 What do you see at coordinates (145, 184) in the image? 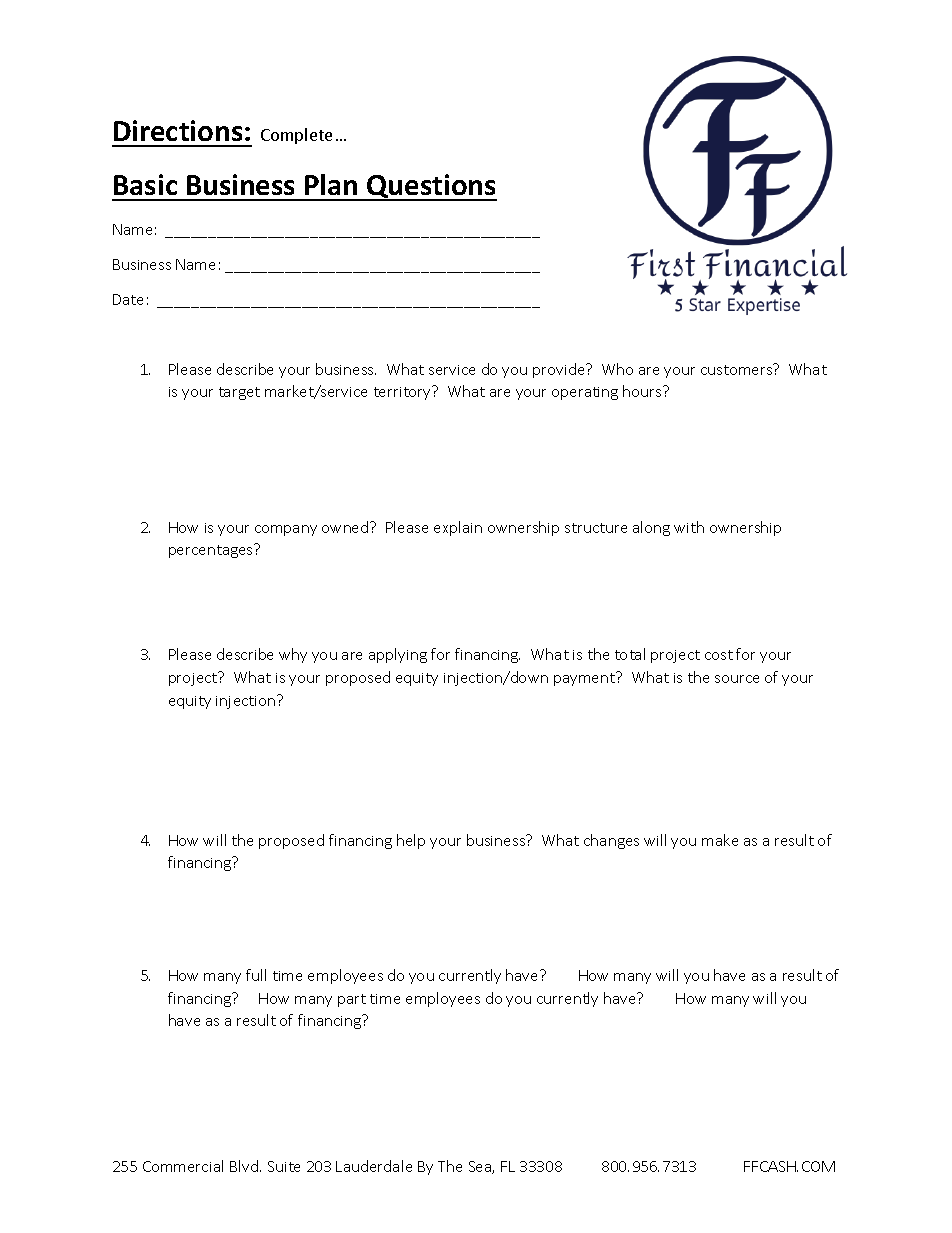
I see `Basic` at bounding box center [145, 184].
